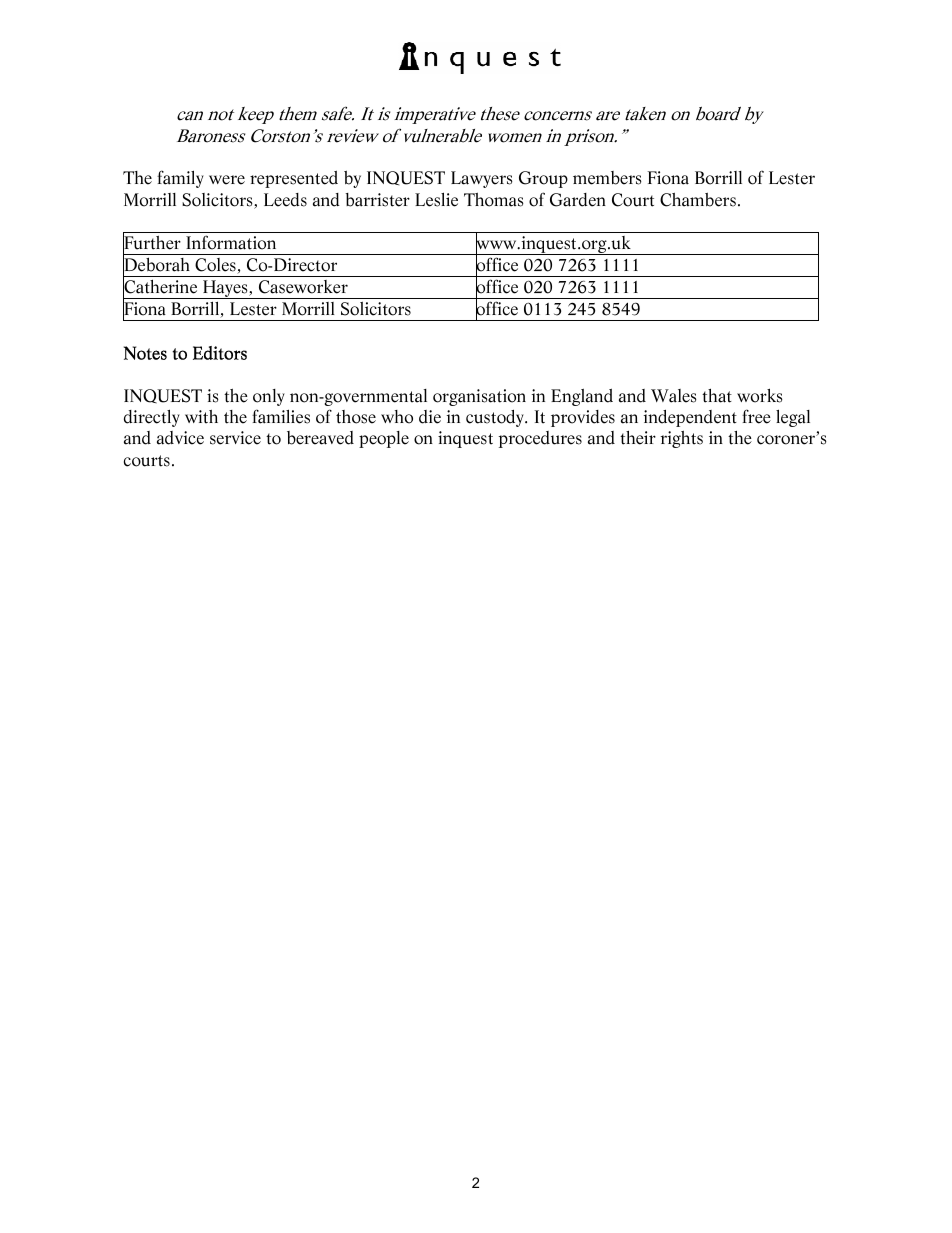 Image resolution: width=952 pixels, height=1233 pixels. What do you see at coordinates (216, 266) in the screenshot?
I see `Coles` at bounding box center [216, 266].
